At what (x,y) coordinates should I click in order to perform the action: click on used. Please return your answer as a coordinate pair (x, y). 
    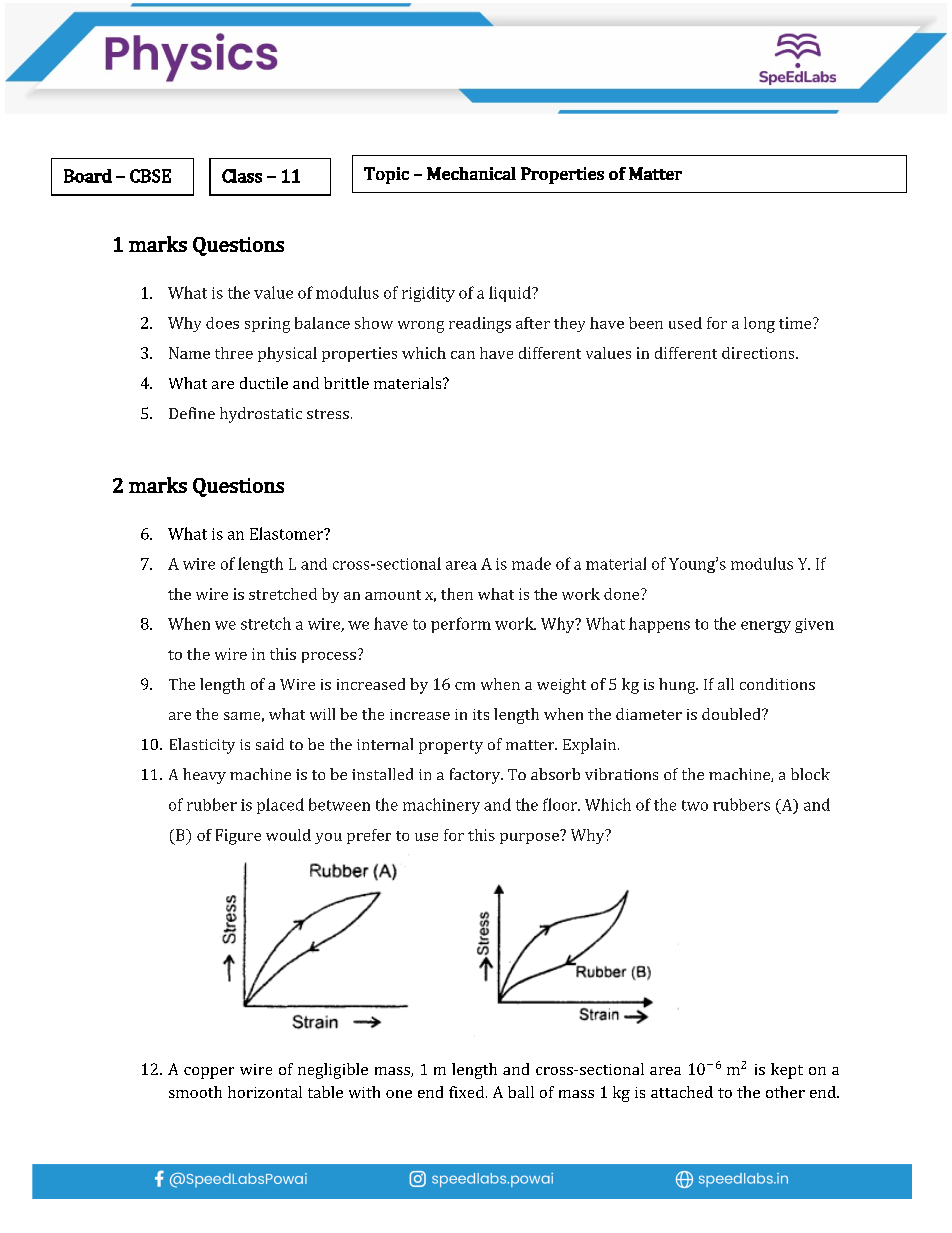
    Looking at the image, I should click on (685, 323).
